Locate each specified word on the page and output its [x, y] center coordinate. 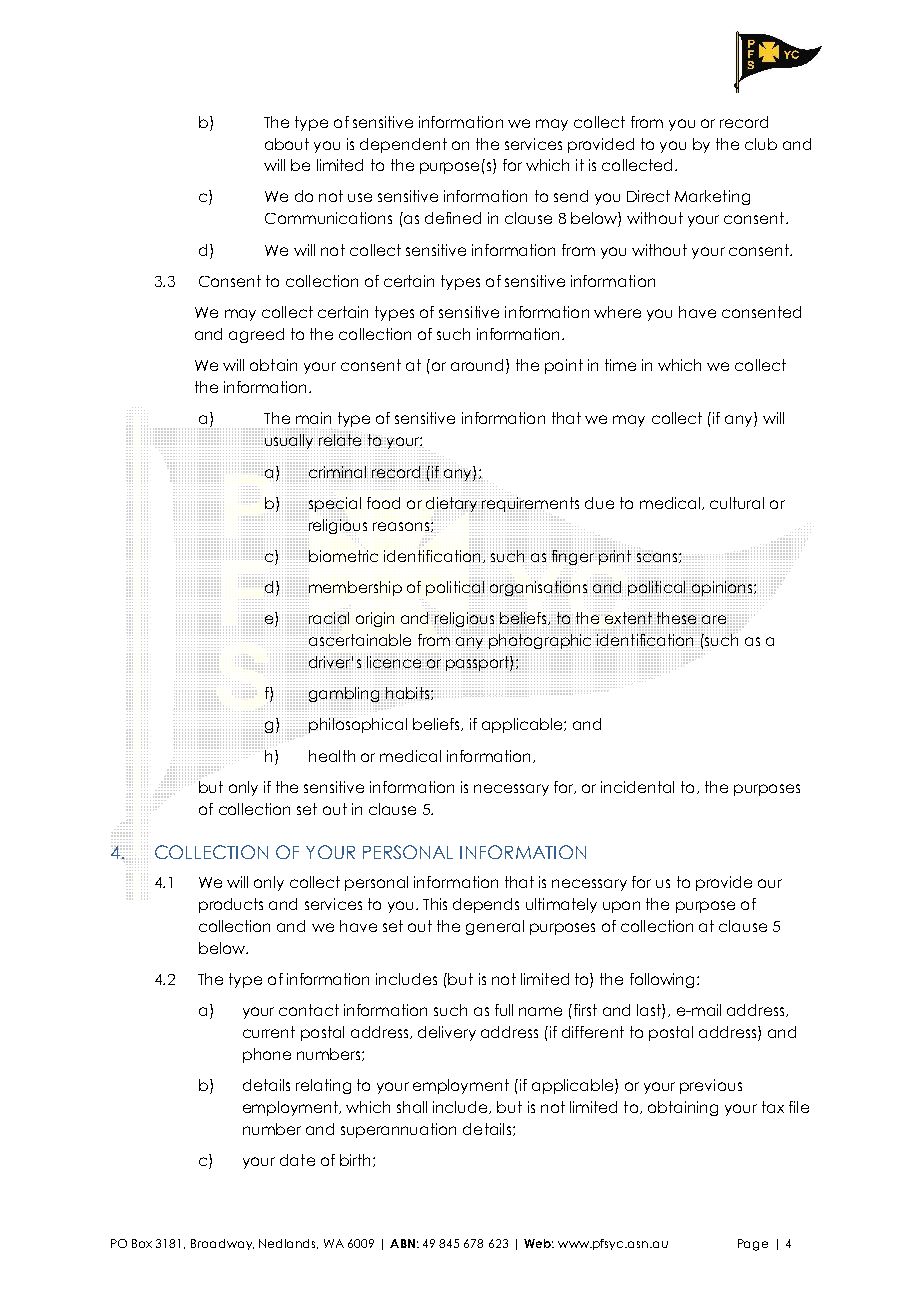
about [287, 144]
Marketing [712, 197]
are [714, 619]
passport [478, 662]
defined [453, 218]
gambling [344, 694]
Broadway [222, 1244]
